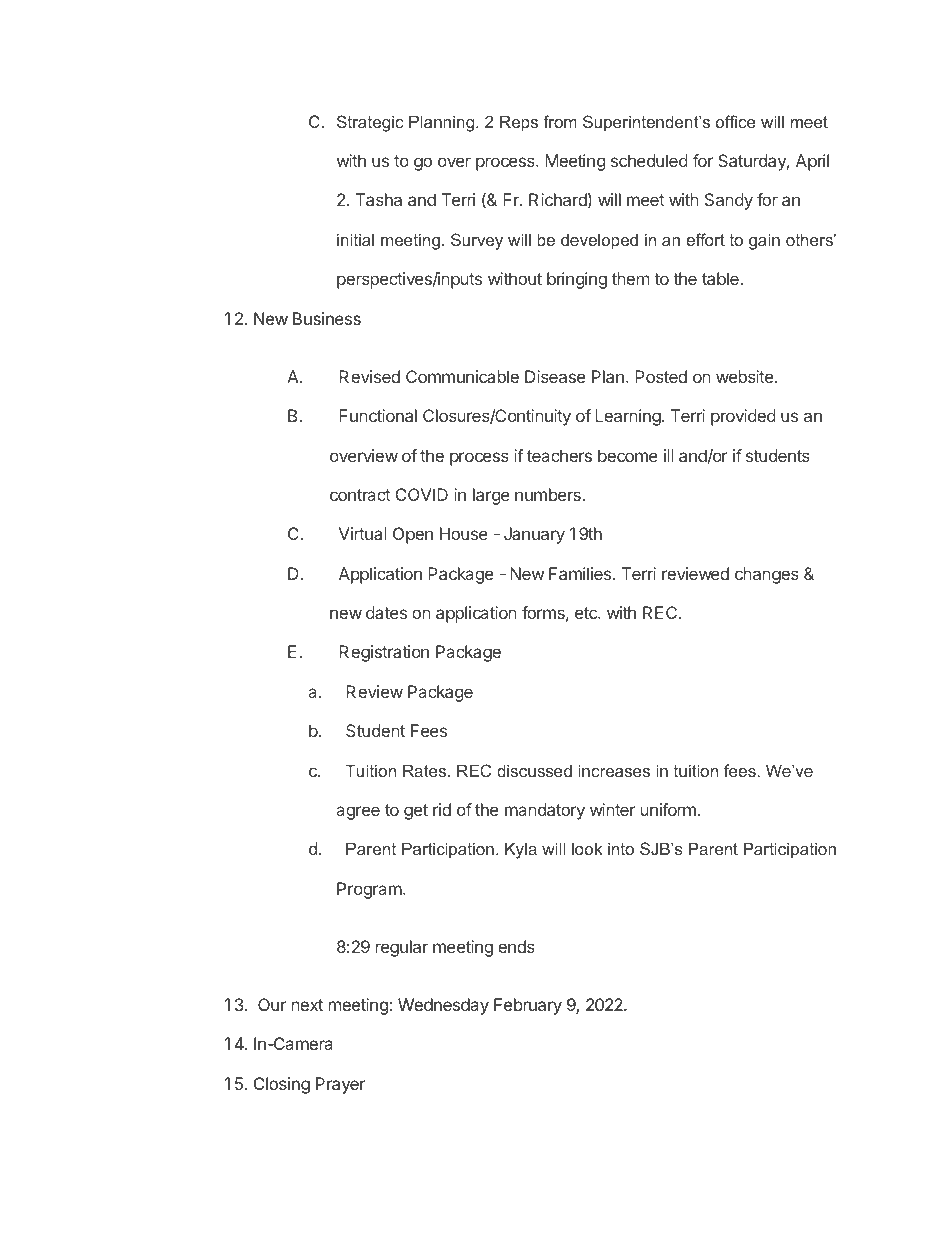 This screenshot has width=952, height=1233. I want to click on contract, so click(360, 495).
